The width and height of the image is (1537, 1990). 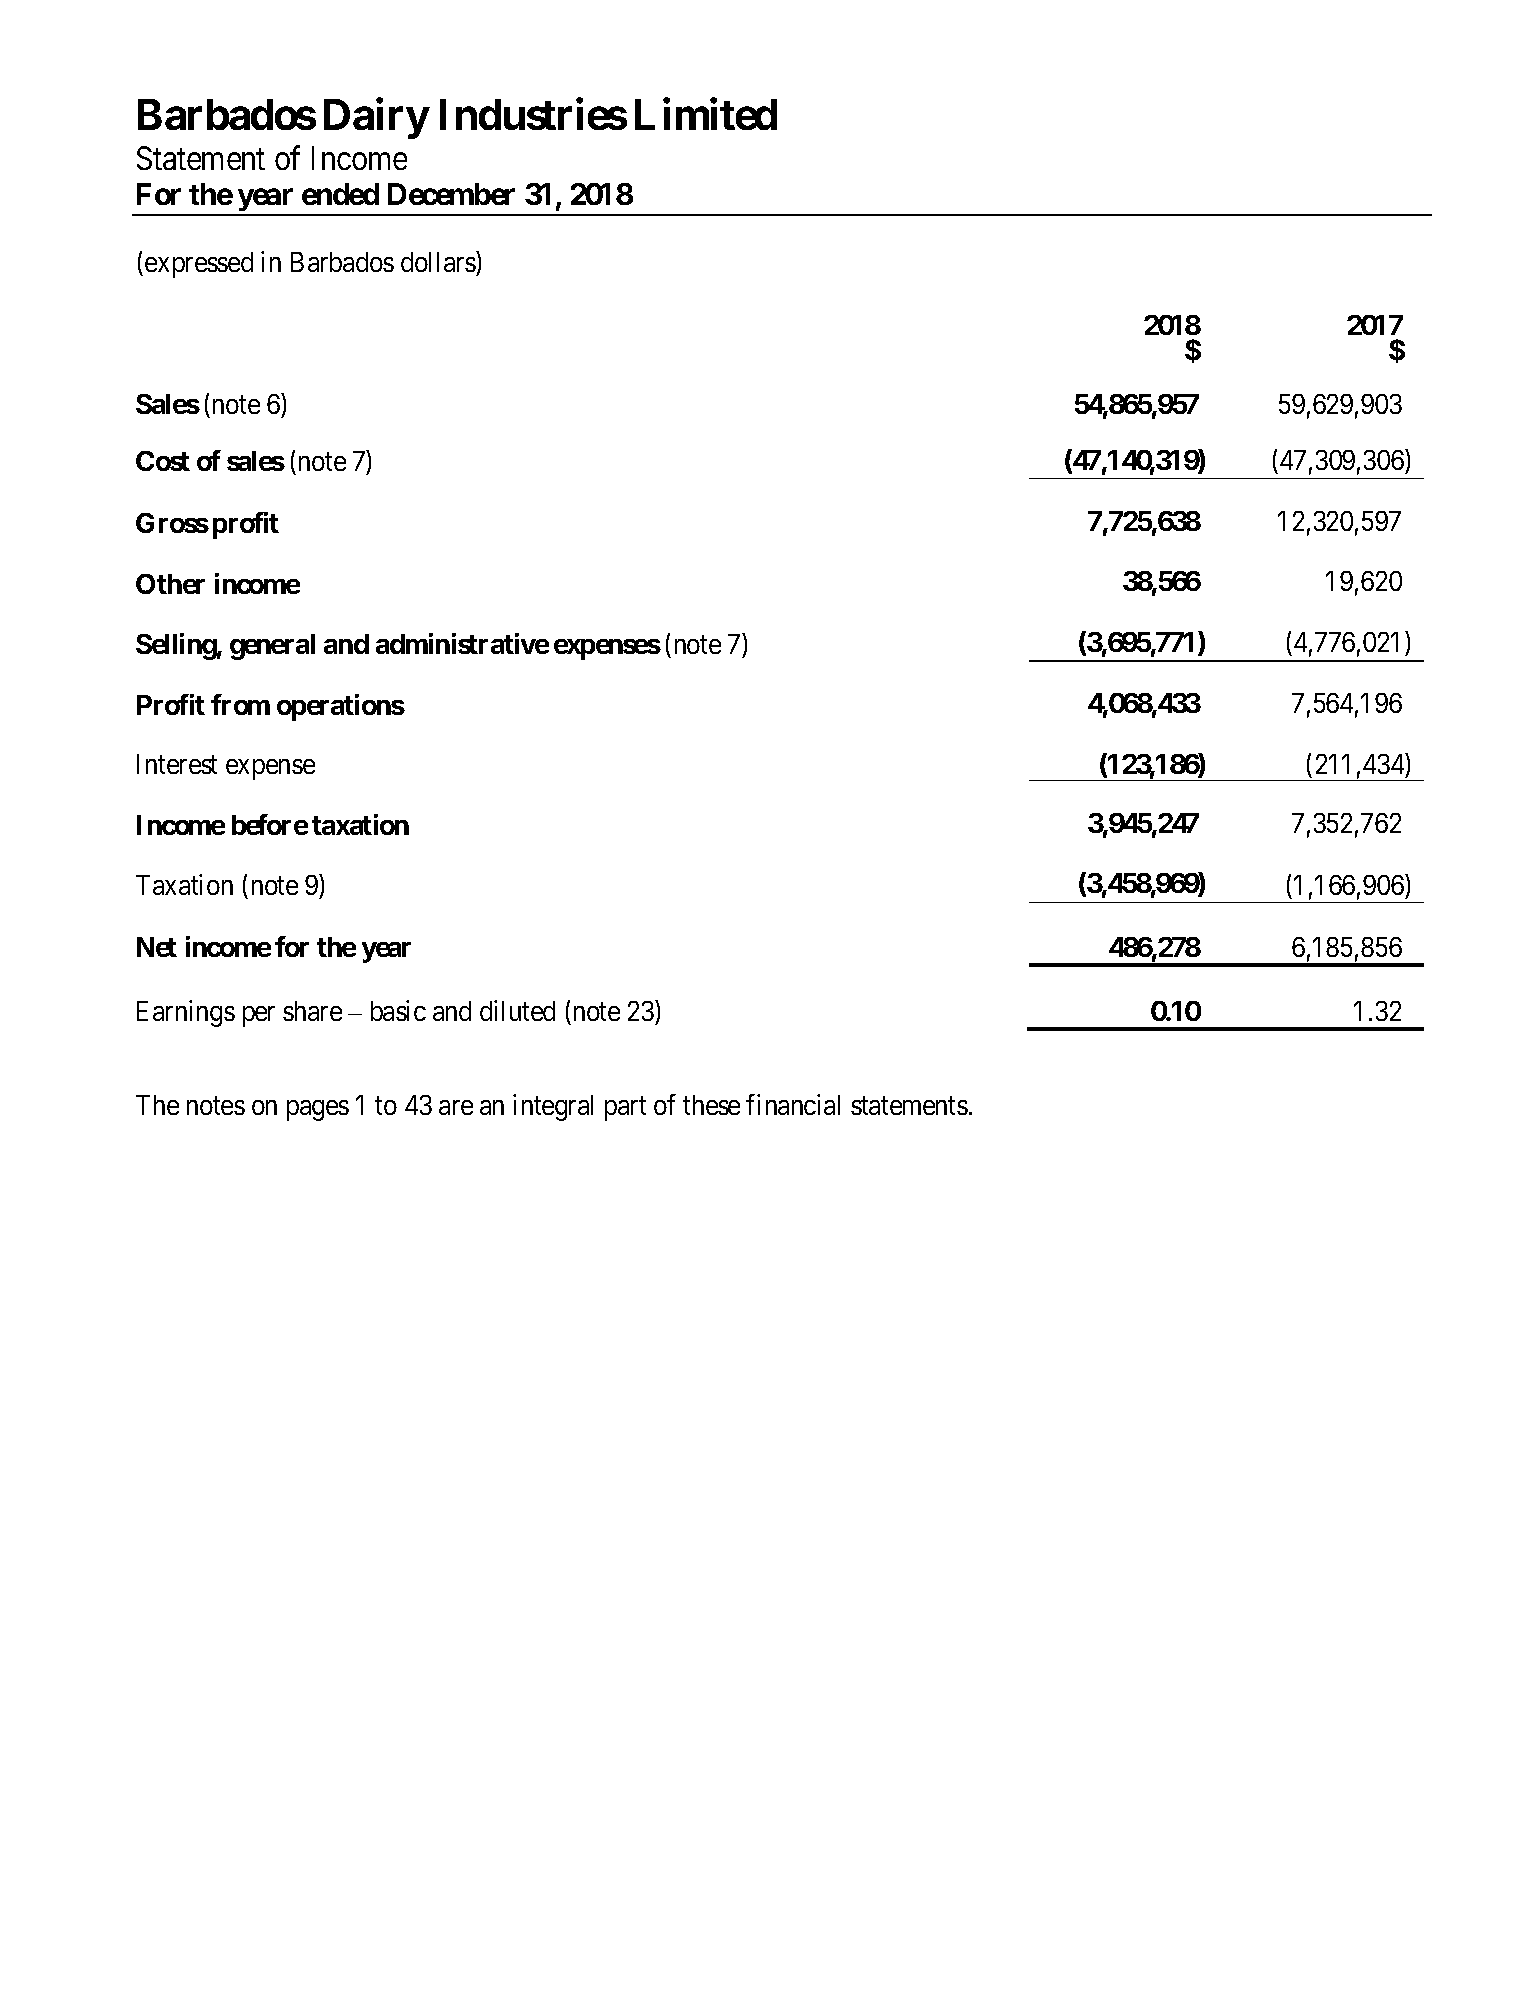 I want to click on from, so click(x=240, y=704).
